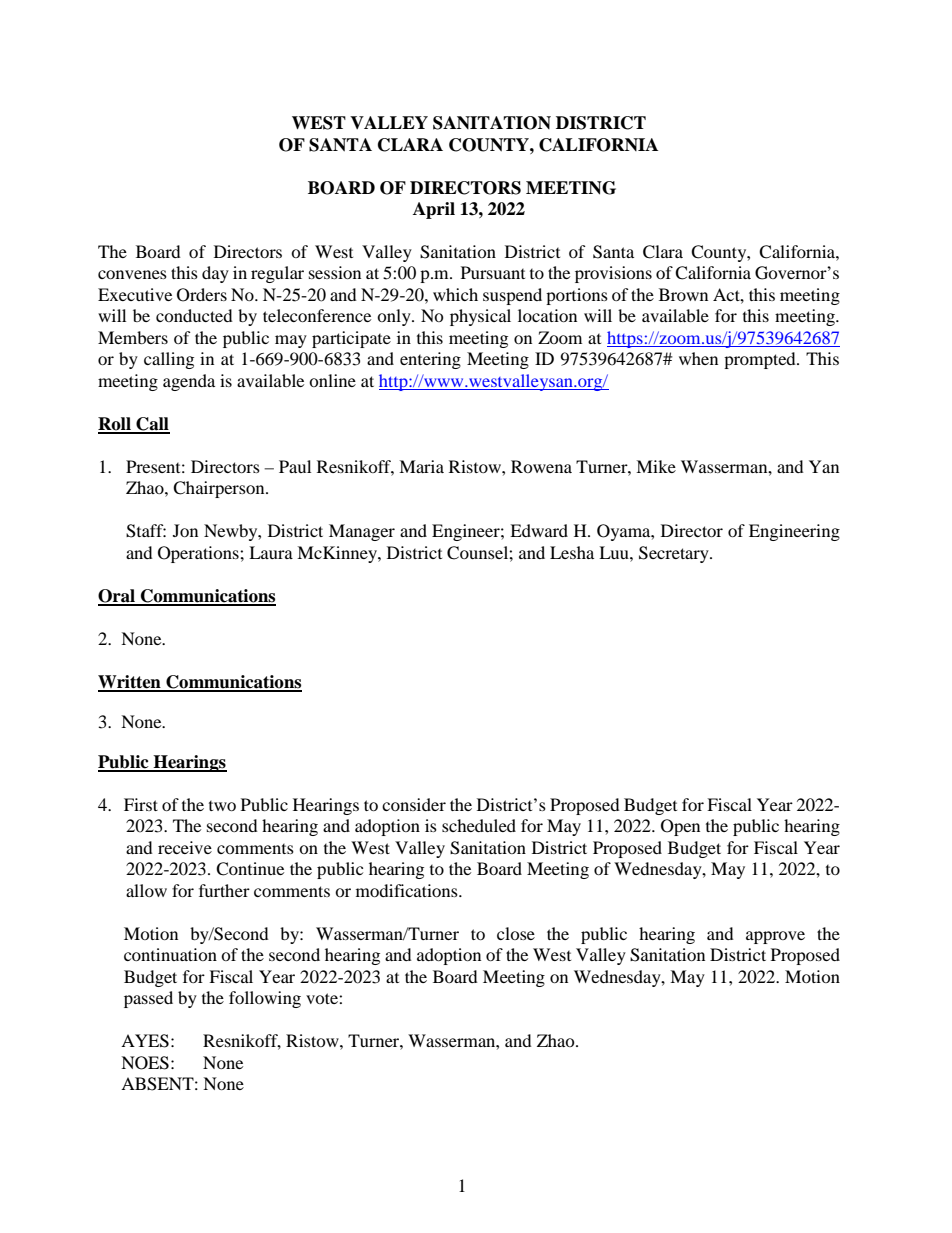 The image size is (952, 1233). I want to click on receive, so click(185, 847).
